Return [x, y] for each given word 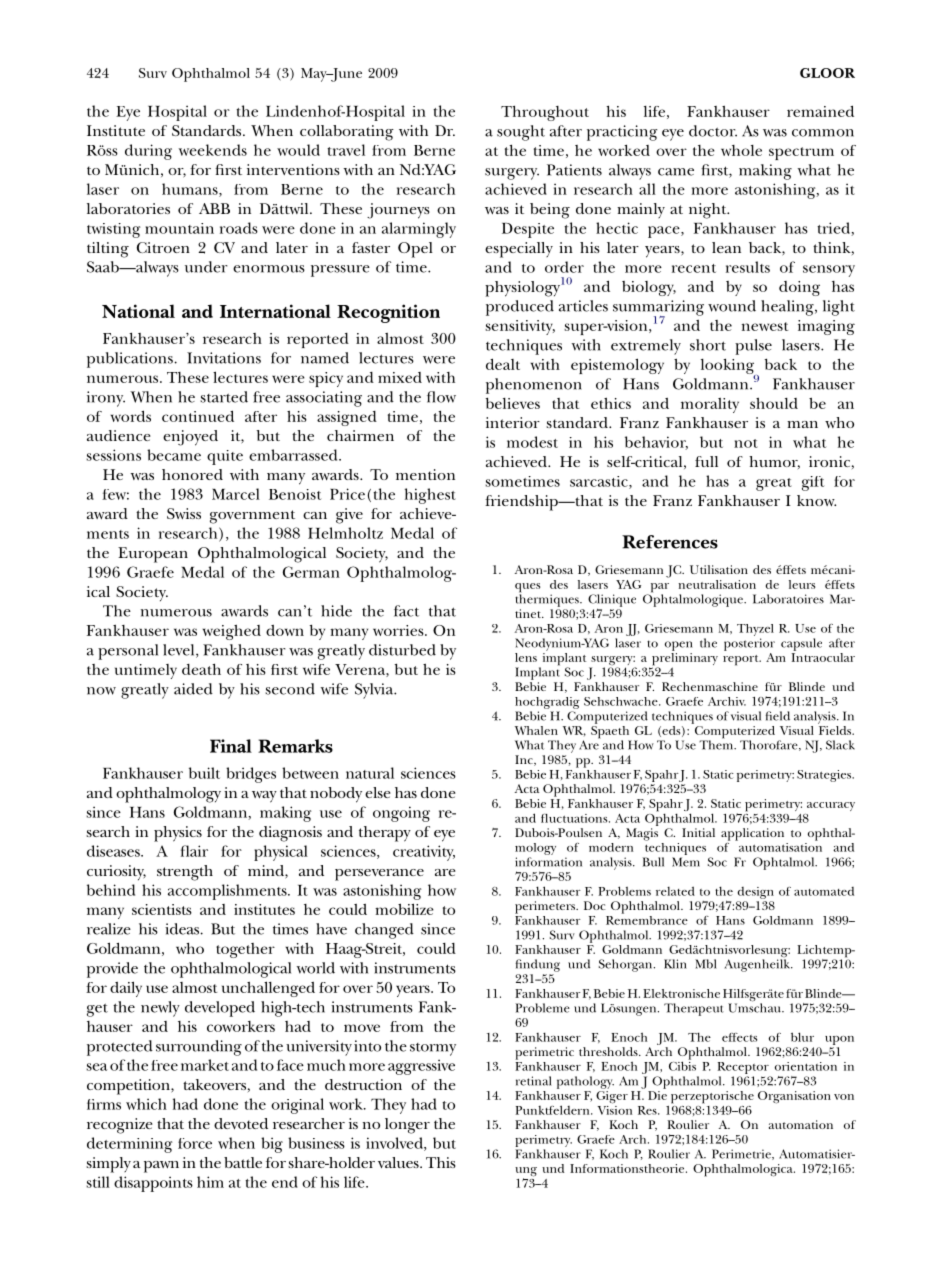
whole [741, 150]
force [195, 1143]
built [204, 773]
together [245, 950]
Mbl [706, 964]
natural [370, 773]
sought [521, 133]
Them [717, 744]
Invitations [224, 358]
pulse [753, 347]
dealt [503, 364]
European [153, 555]
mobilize [404, 909]
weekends [213, 150]
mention [425, 474]
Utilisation [719, 569]
